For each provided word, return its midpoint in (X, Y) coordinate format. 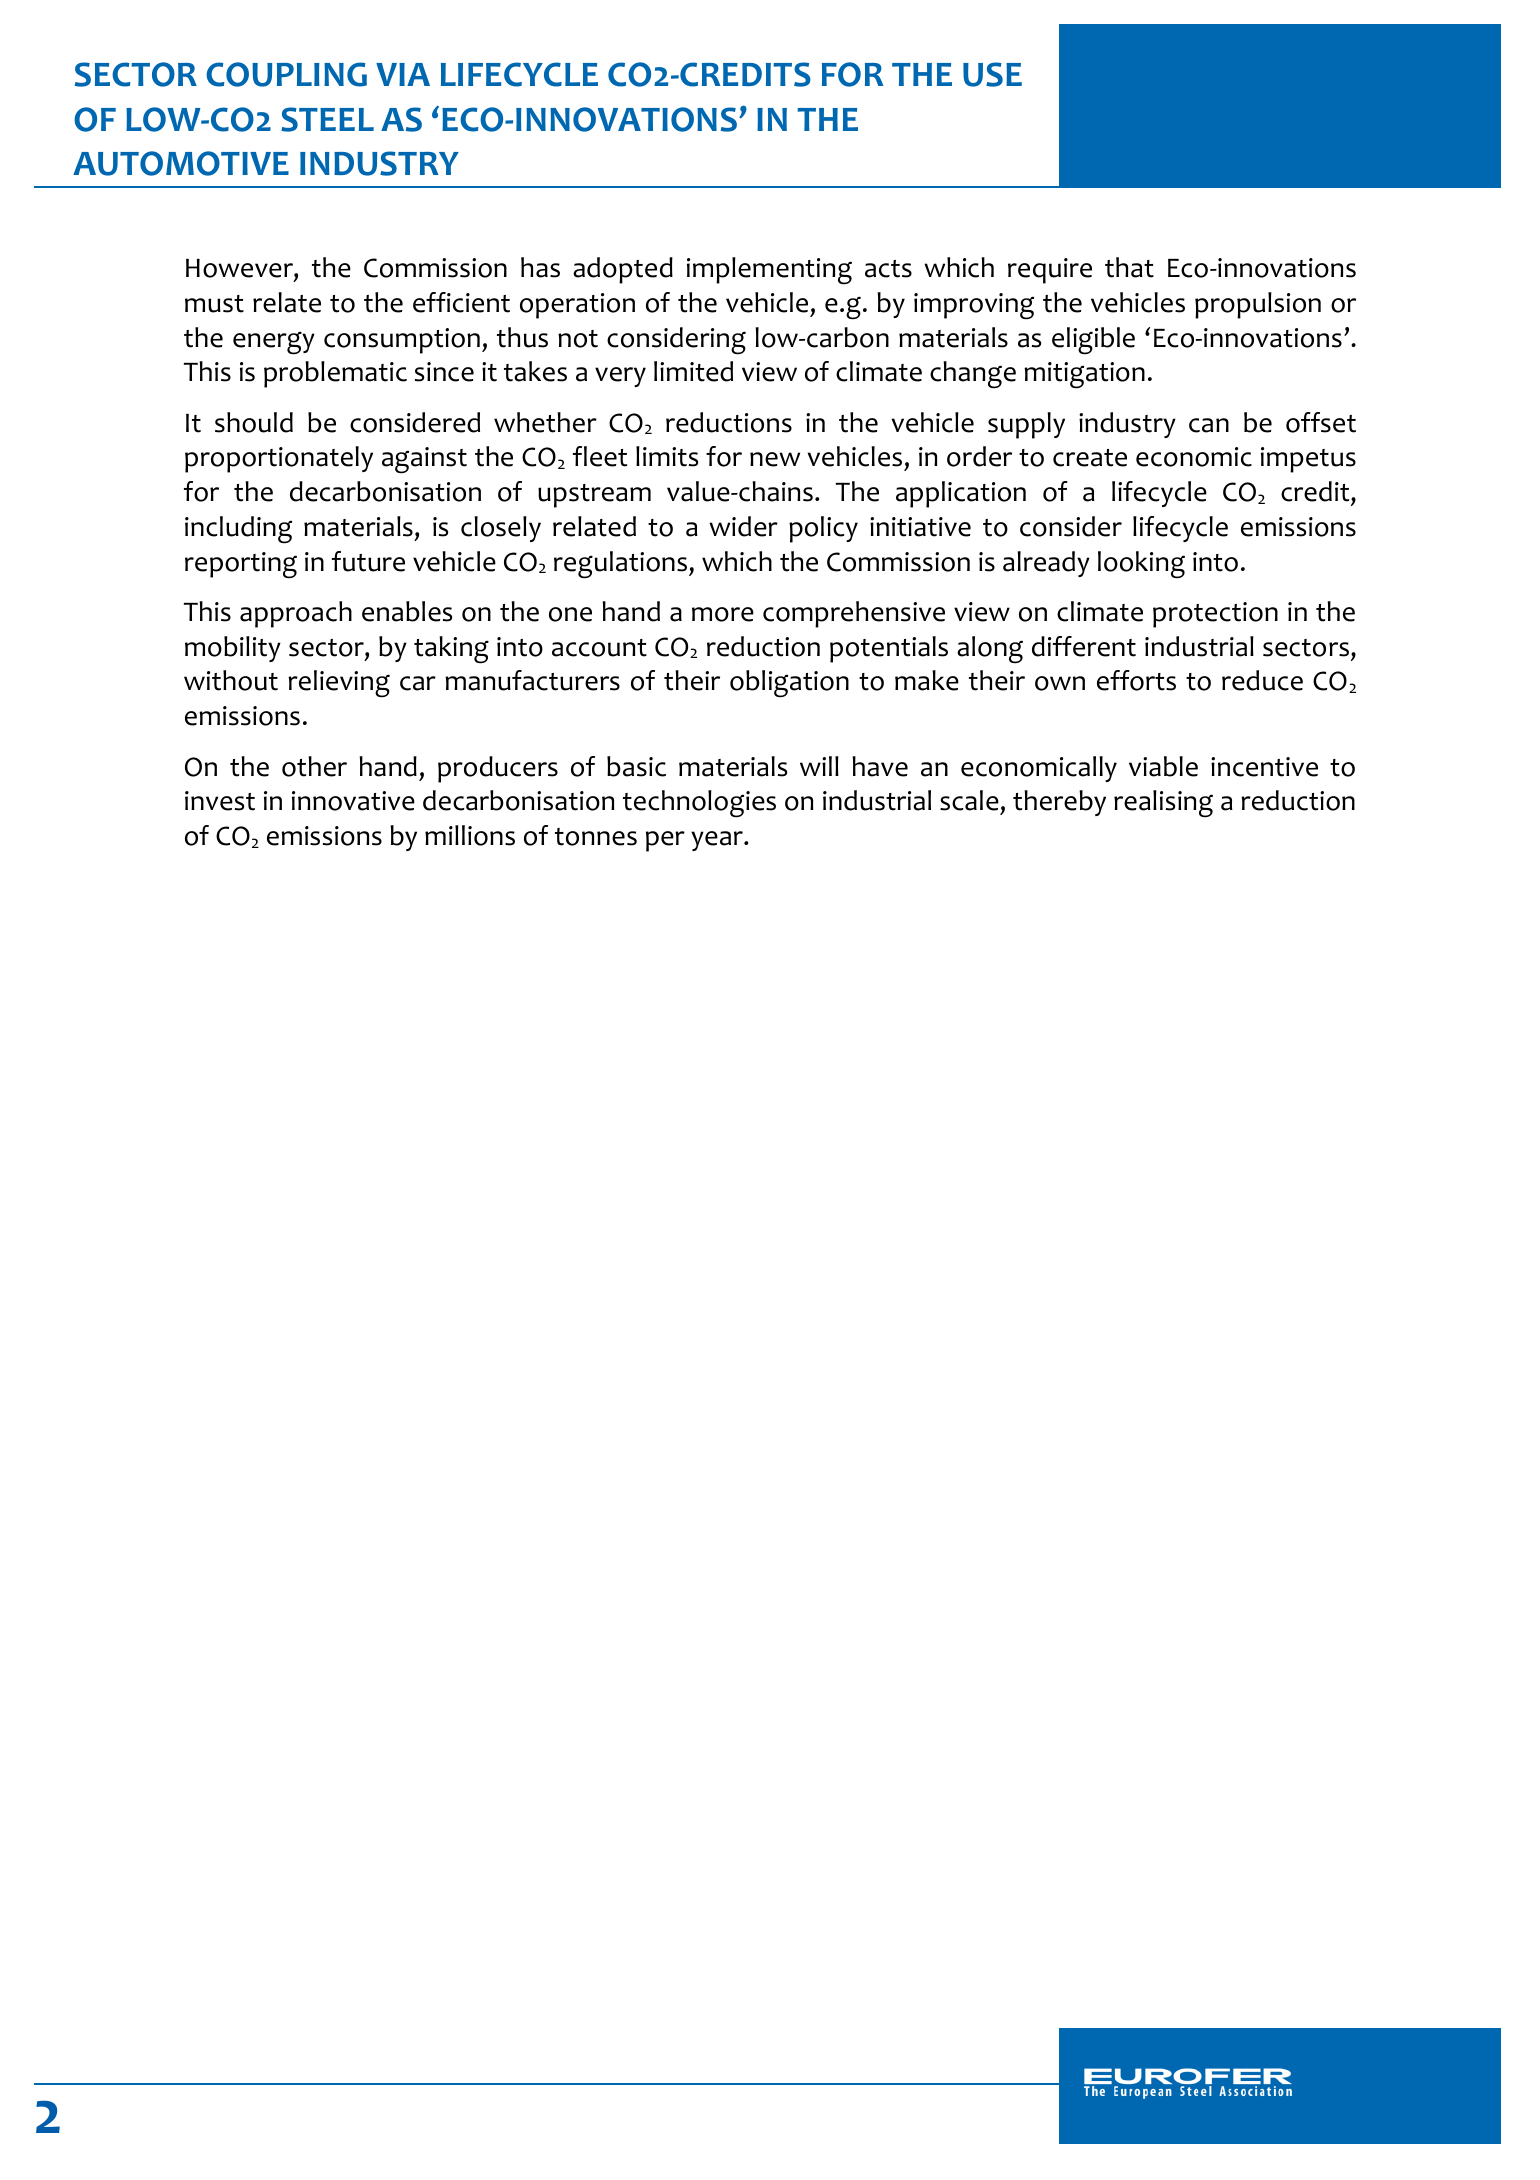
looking (1141, 565)
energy (274, 343)
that (1129, 267)
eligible (1093, 341)
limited (693, 371)
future (368, 561)
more (723, 614)
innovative (353, 801)
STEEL (327, 119)
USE (992, 74)
